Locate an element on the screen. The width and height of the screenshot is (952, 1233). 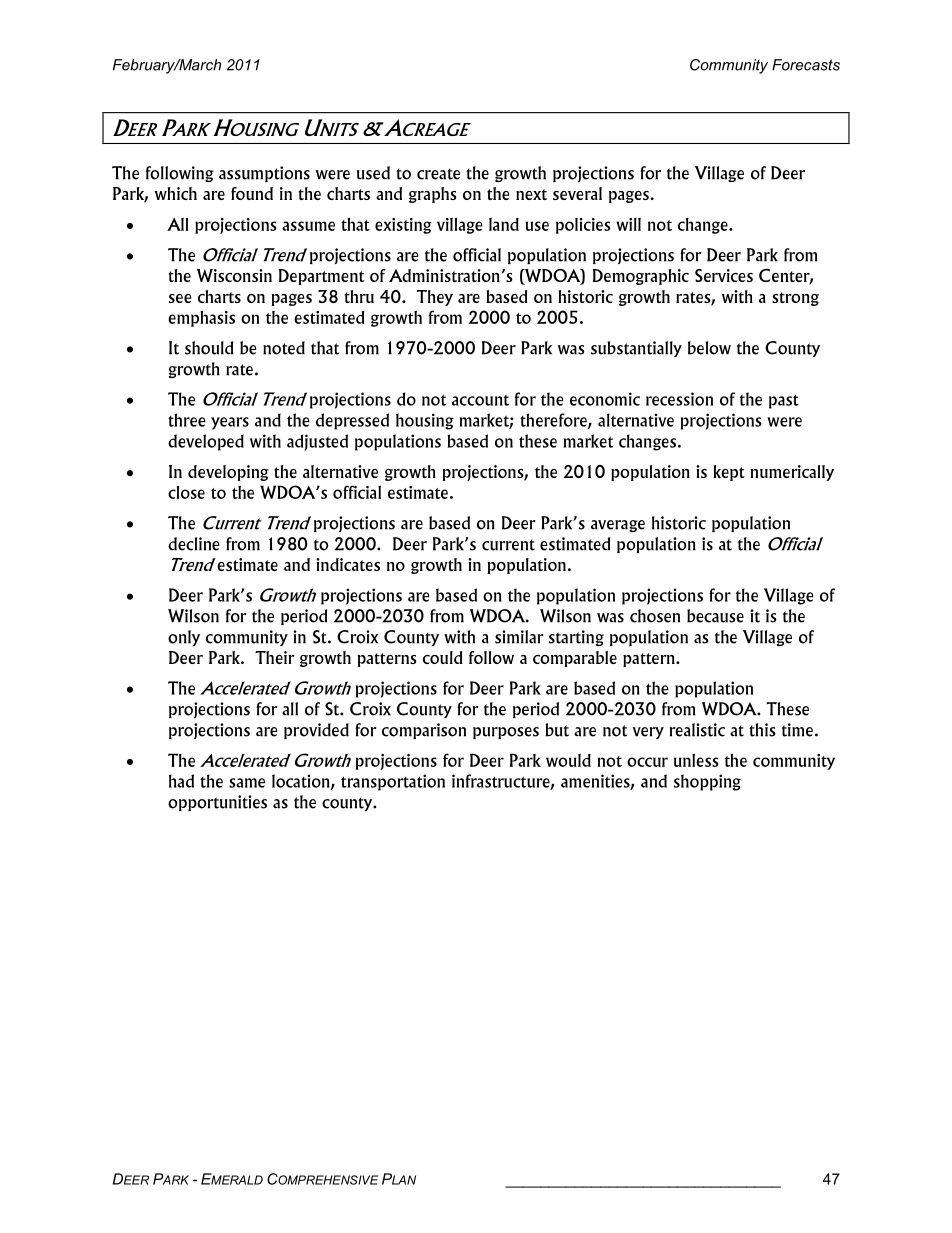
years is located at coordinates (230, 423).
